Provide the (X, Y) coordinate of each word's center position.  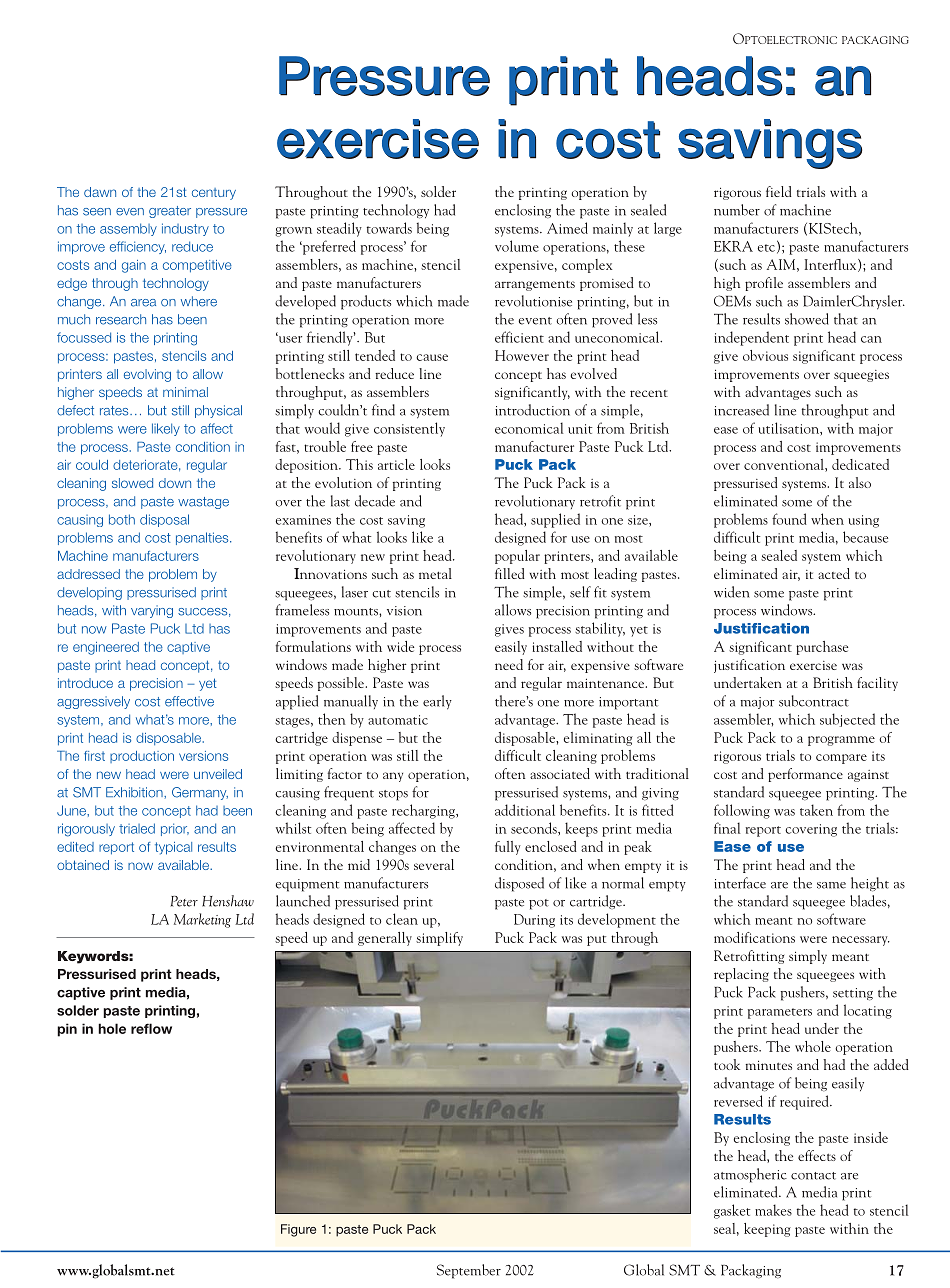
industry (185, 229)
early (437, 702)
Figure (298, 1230)
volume (517, 246)
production (142, 757)
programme (841, 741)
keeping (767, 1230)
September (469, 1271)
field (779, 191)
